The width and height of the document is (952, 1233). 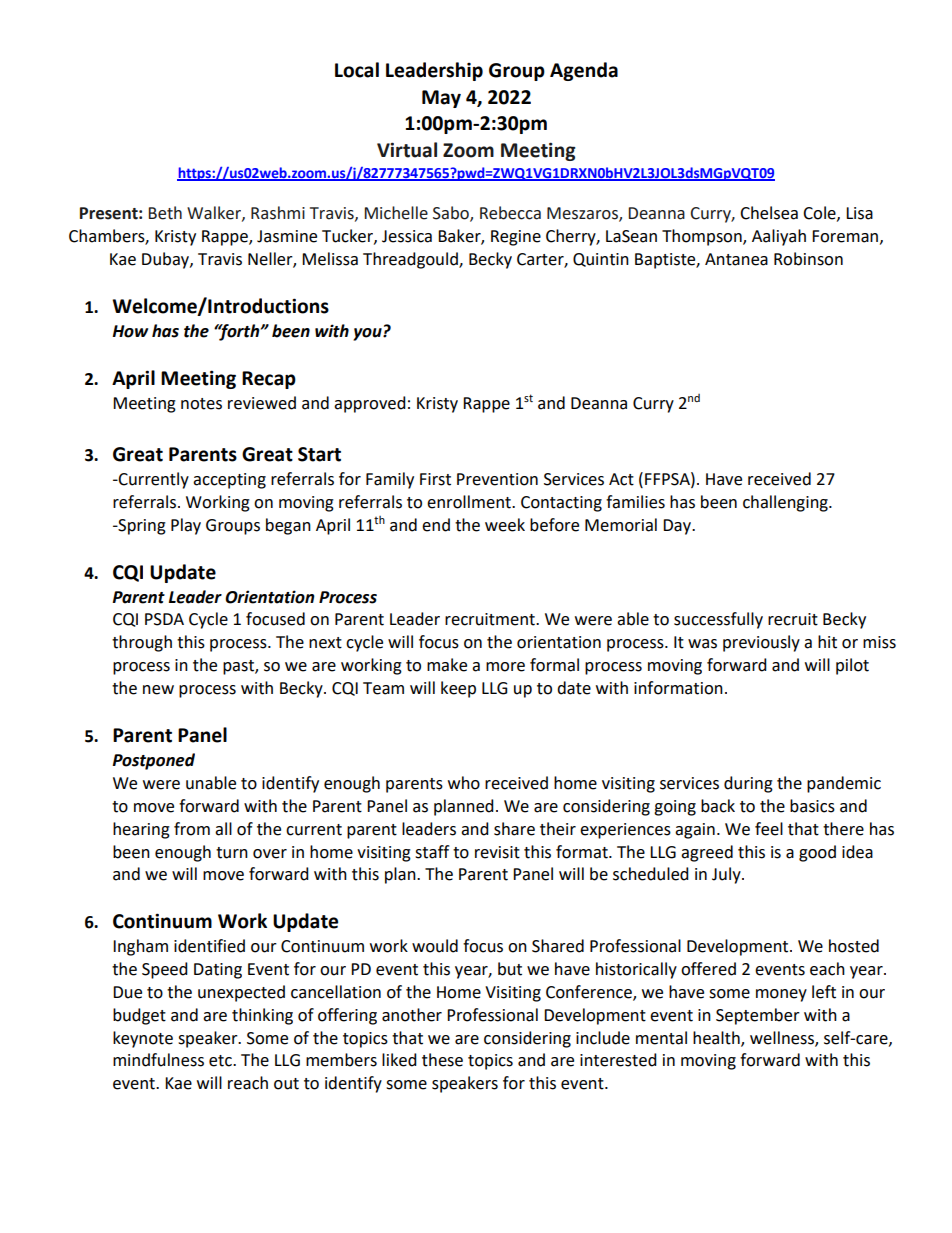 What do you see at coordinates (441, 99) in the document?
I see `May` at bounding box center [441, 99].
